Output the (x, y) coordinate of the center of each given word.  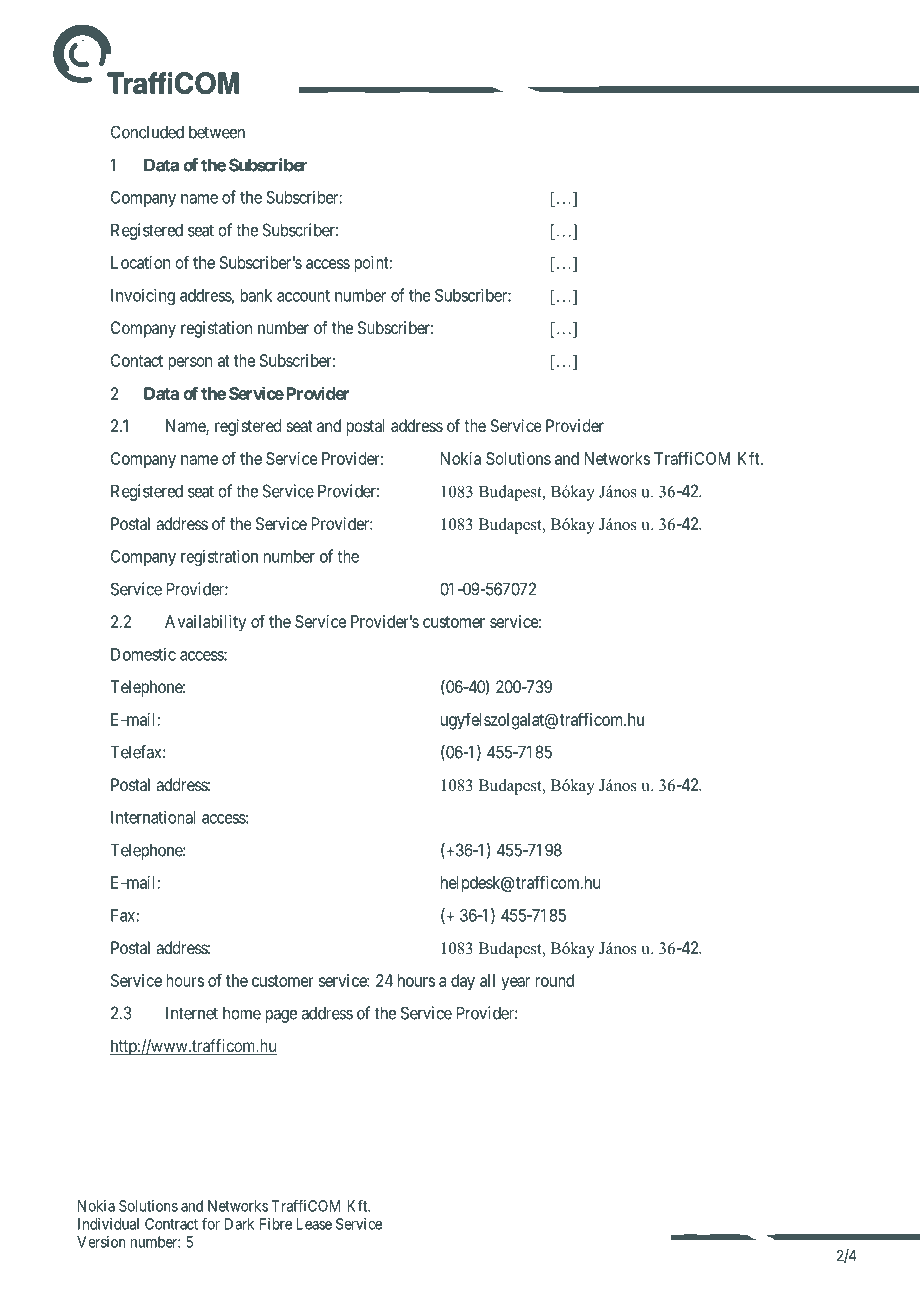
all (487, 980)
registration (219, 557)
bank (256, 295)
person (190, 364)
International (153, 817)
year (515, 984)
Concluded (147, 132)
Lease (314, 1224)
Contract (171, 1224)
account (303, 296)
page (281, 1016)
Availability (205, 623)
